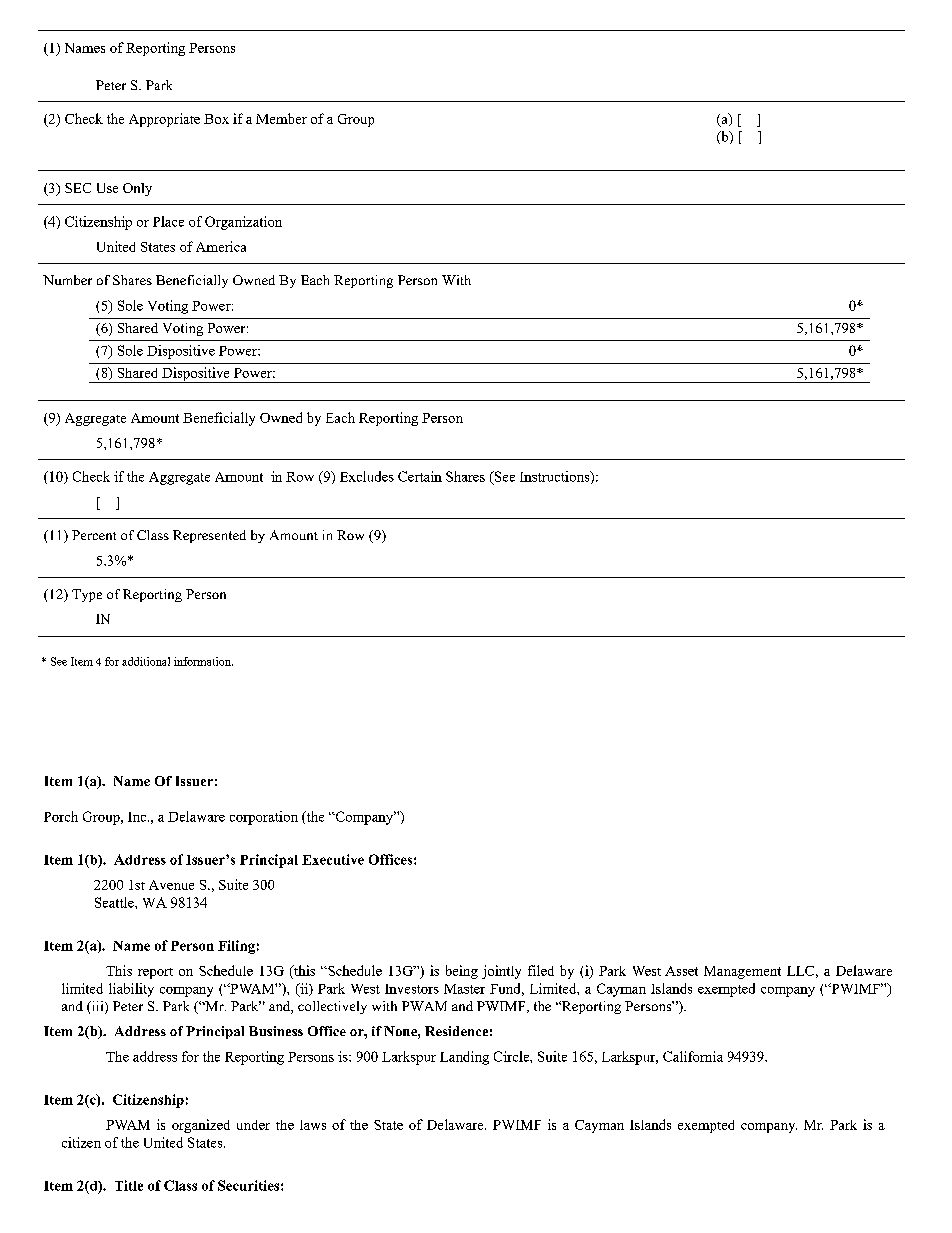  I want to click on Number, so click(67, 280).
